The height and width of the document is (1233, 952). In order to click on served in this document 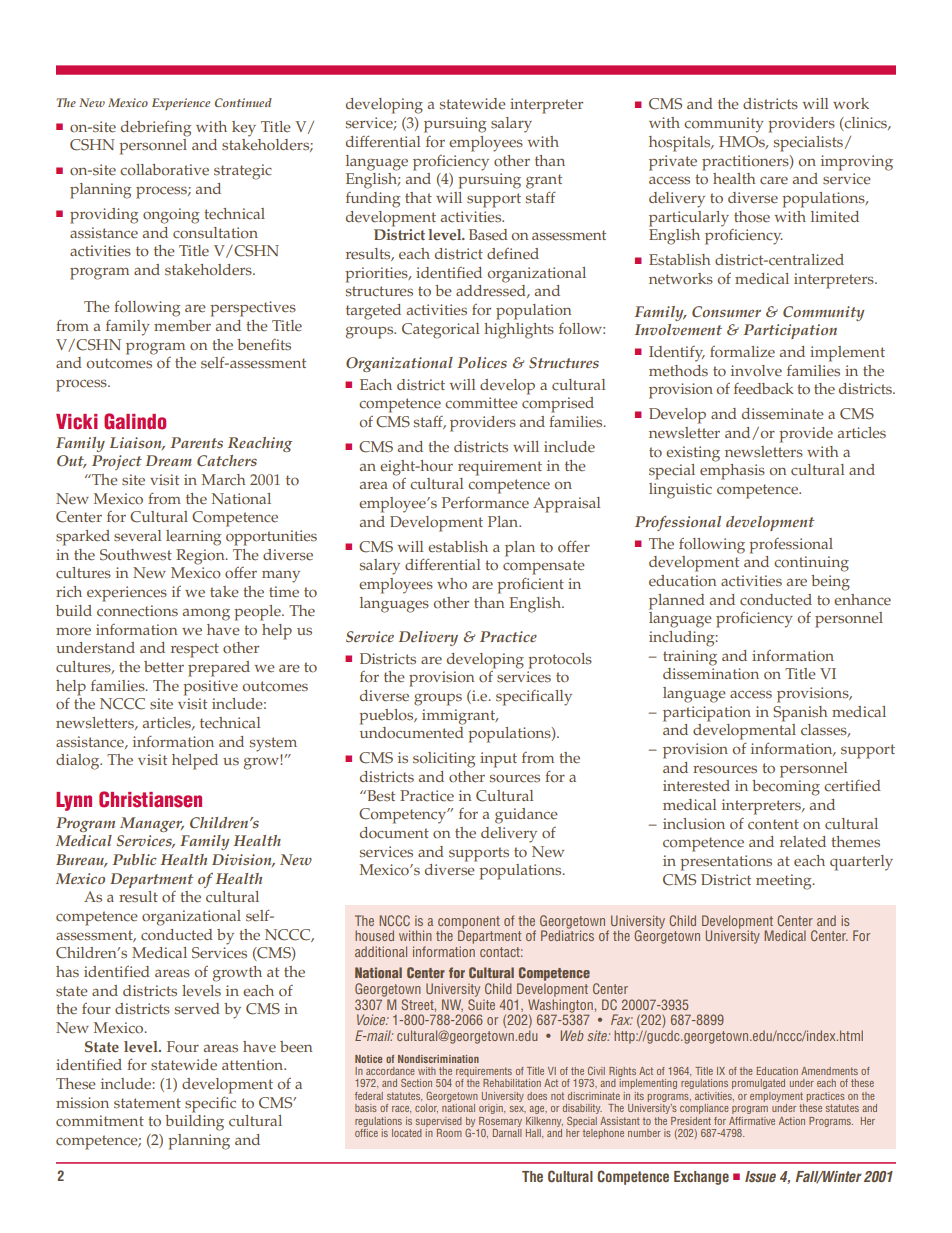, I will do `click(197, 1009)`.
